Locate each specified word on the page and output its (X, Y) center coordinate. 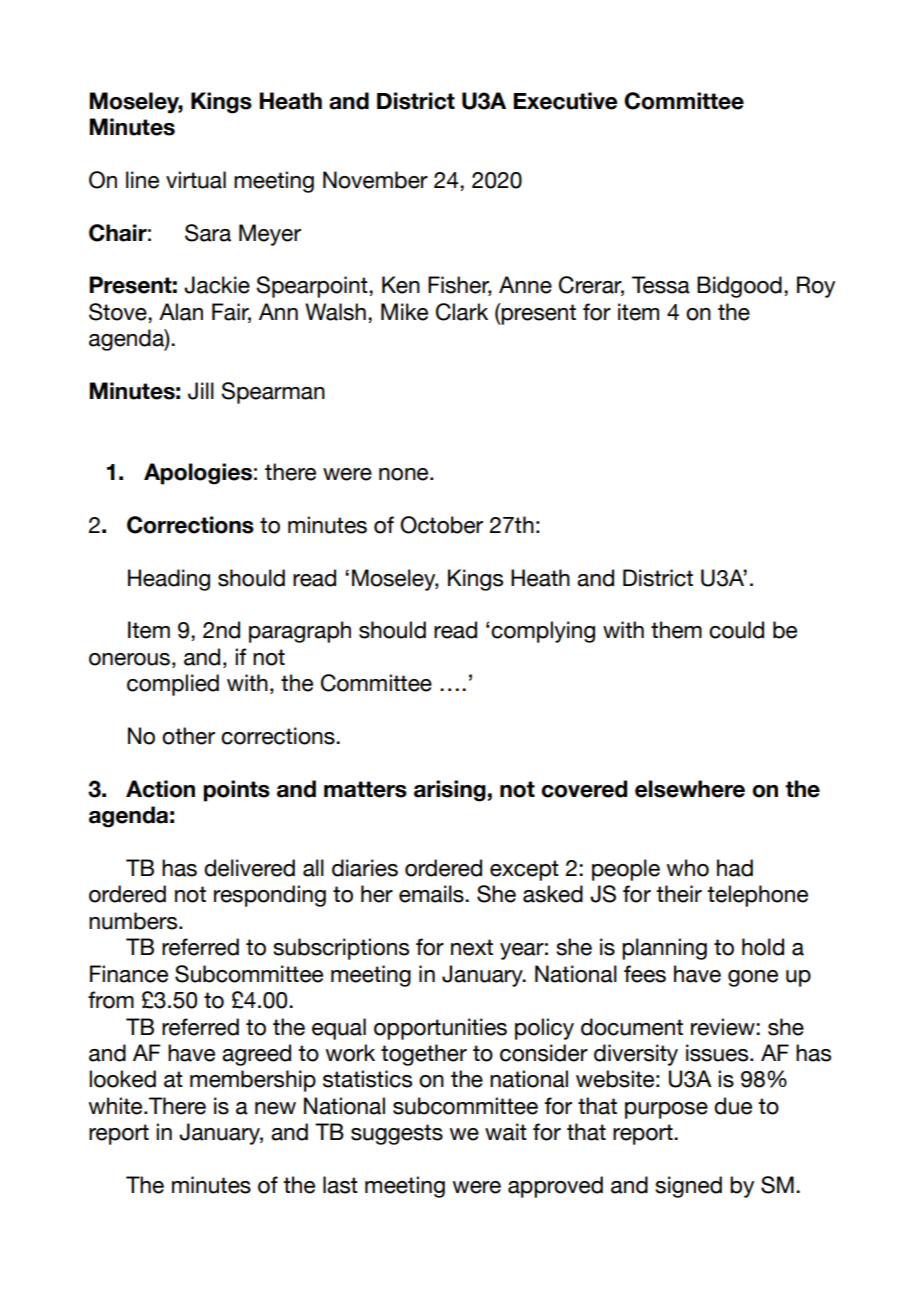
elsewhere (690, 789)
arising (450, 791)
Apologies (198, 474)
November (375, 180)
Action (160, 789)
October (441, 525)
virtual (196, 180)
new (275, 1108)
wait (506, 1132)
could (736, 630)
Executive (565, 101)
